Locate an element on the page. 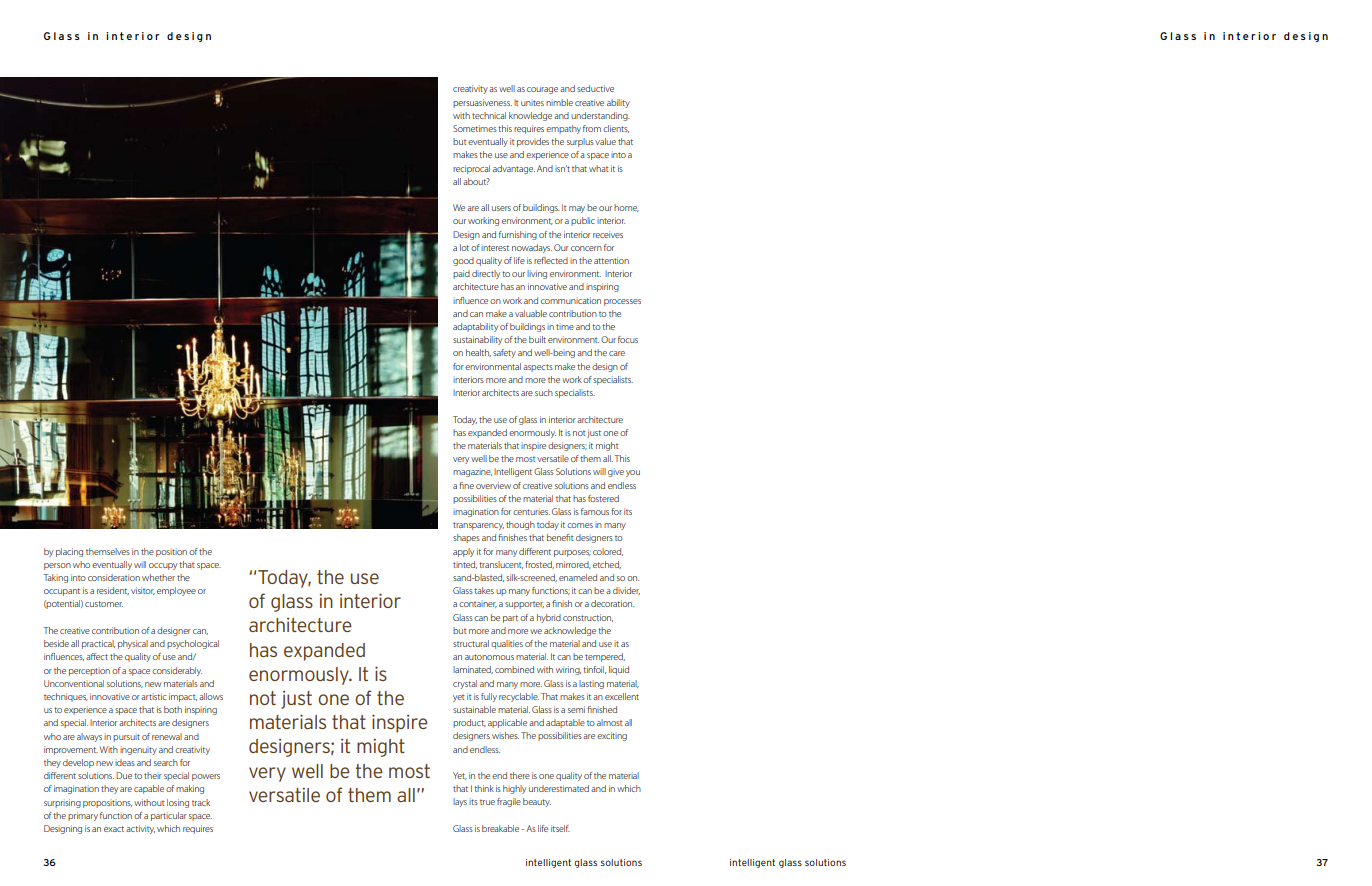  exact is located at coordinates (114, 829).
